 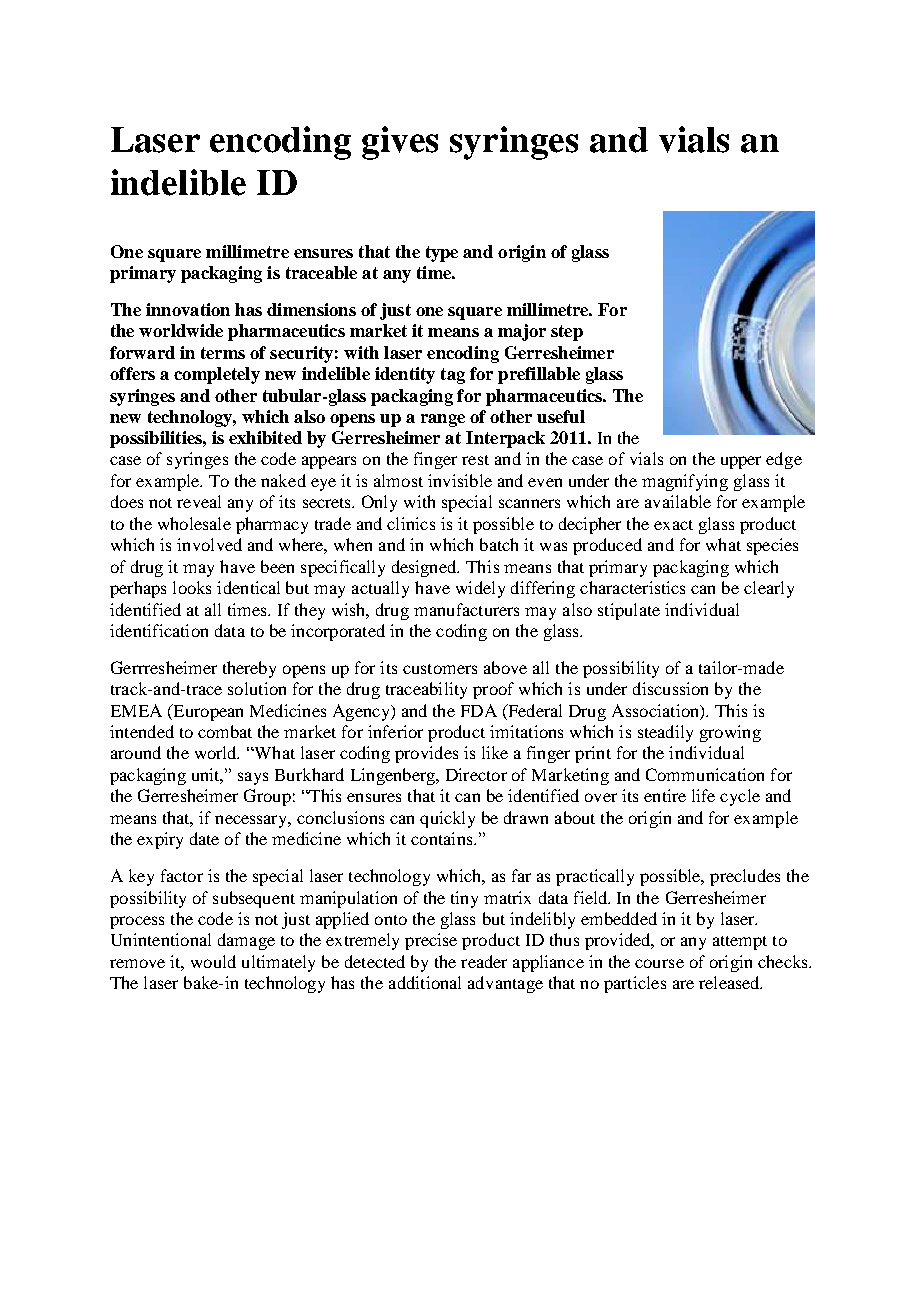 What do you see at coordinates (209, 544) in the screenshot?
I see `involved` at bounding box center [209, 544].
